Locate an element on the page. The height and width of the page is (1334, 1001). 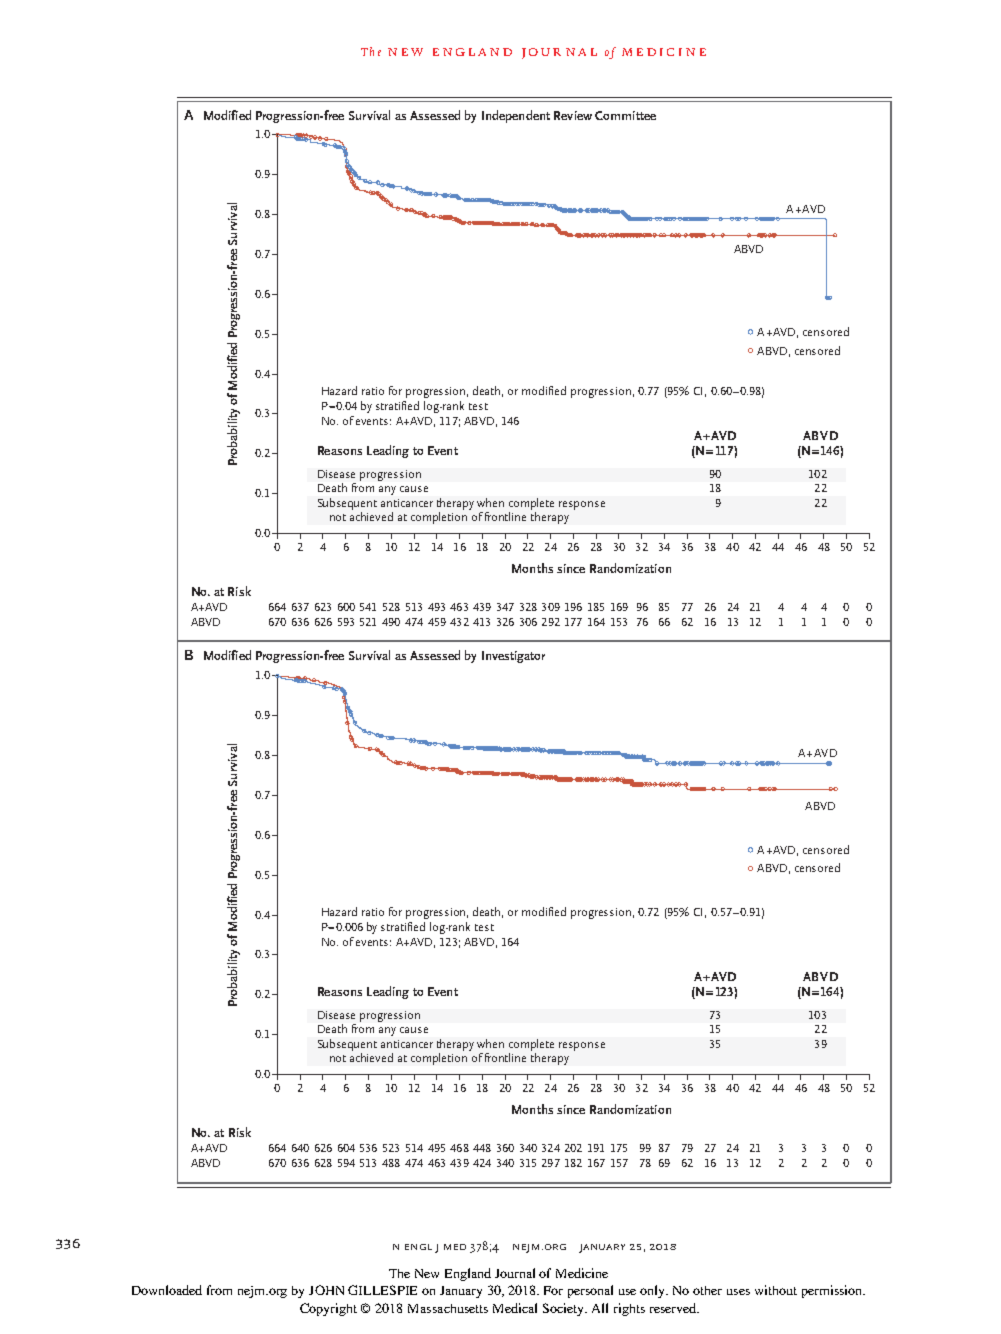
Committee is located at coordinates (625, 115).
